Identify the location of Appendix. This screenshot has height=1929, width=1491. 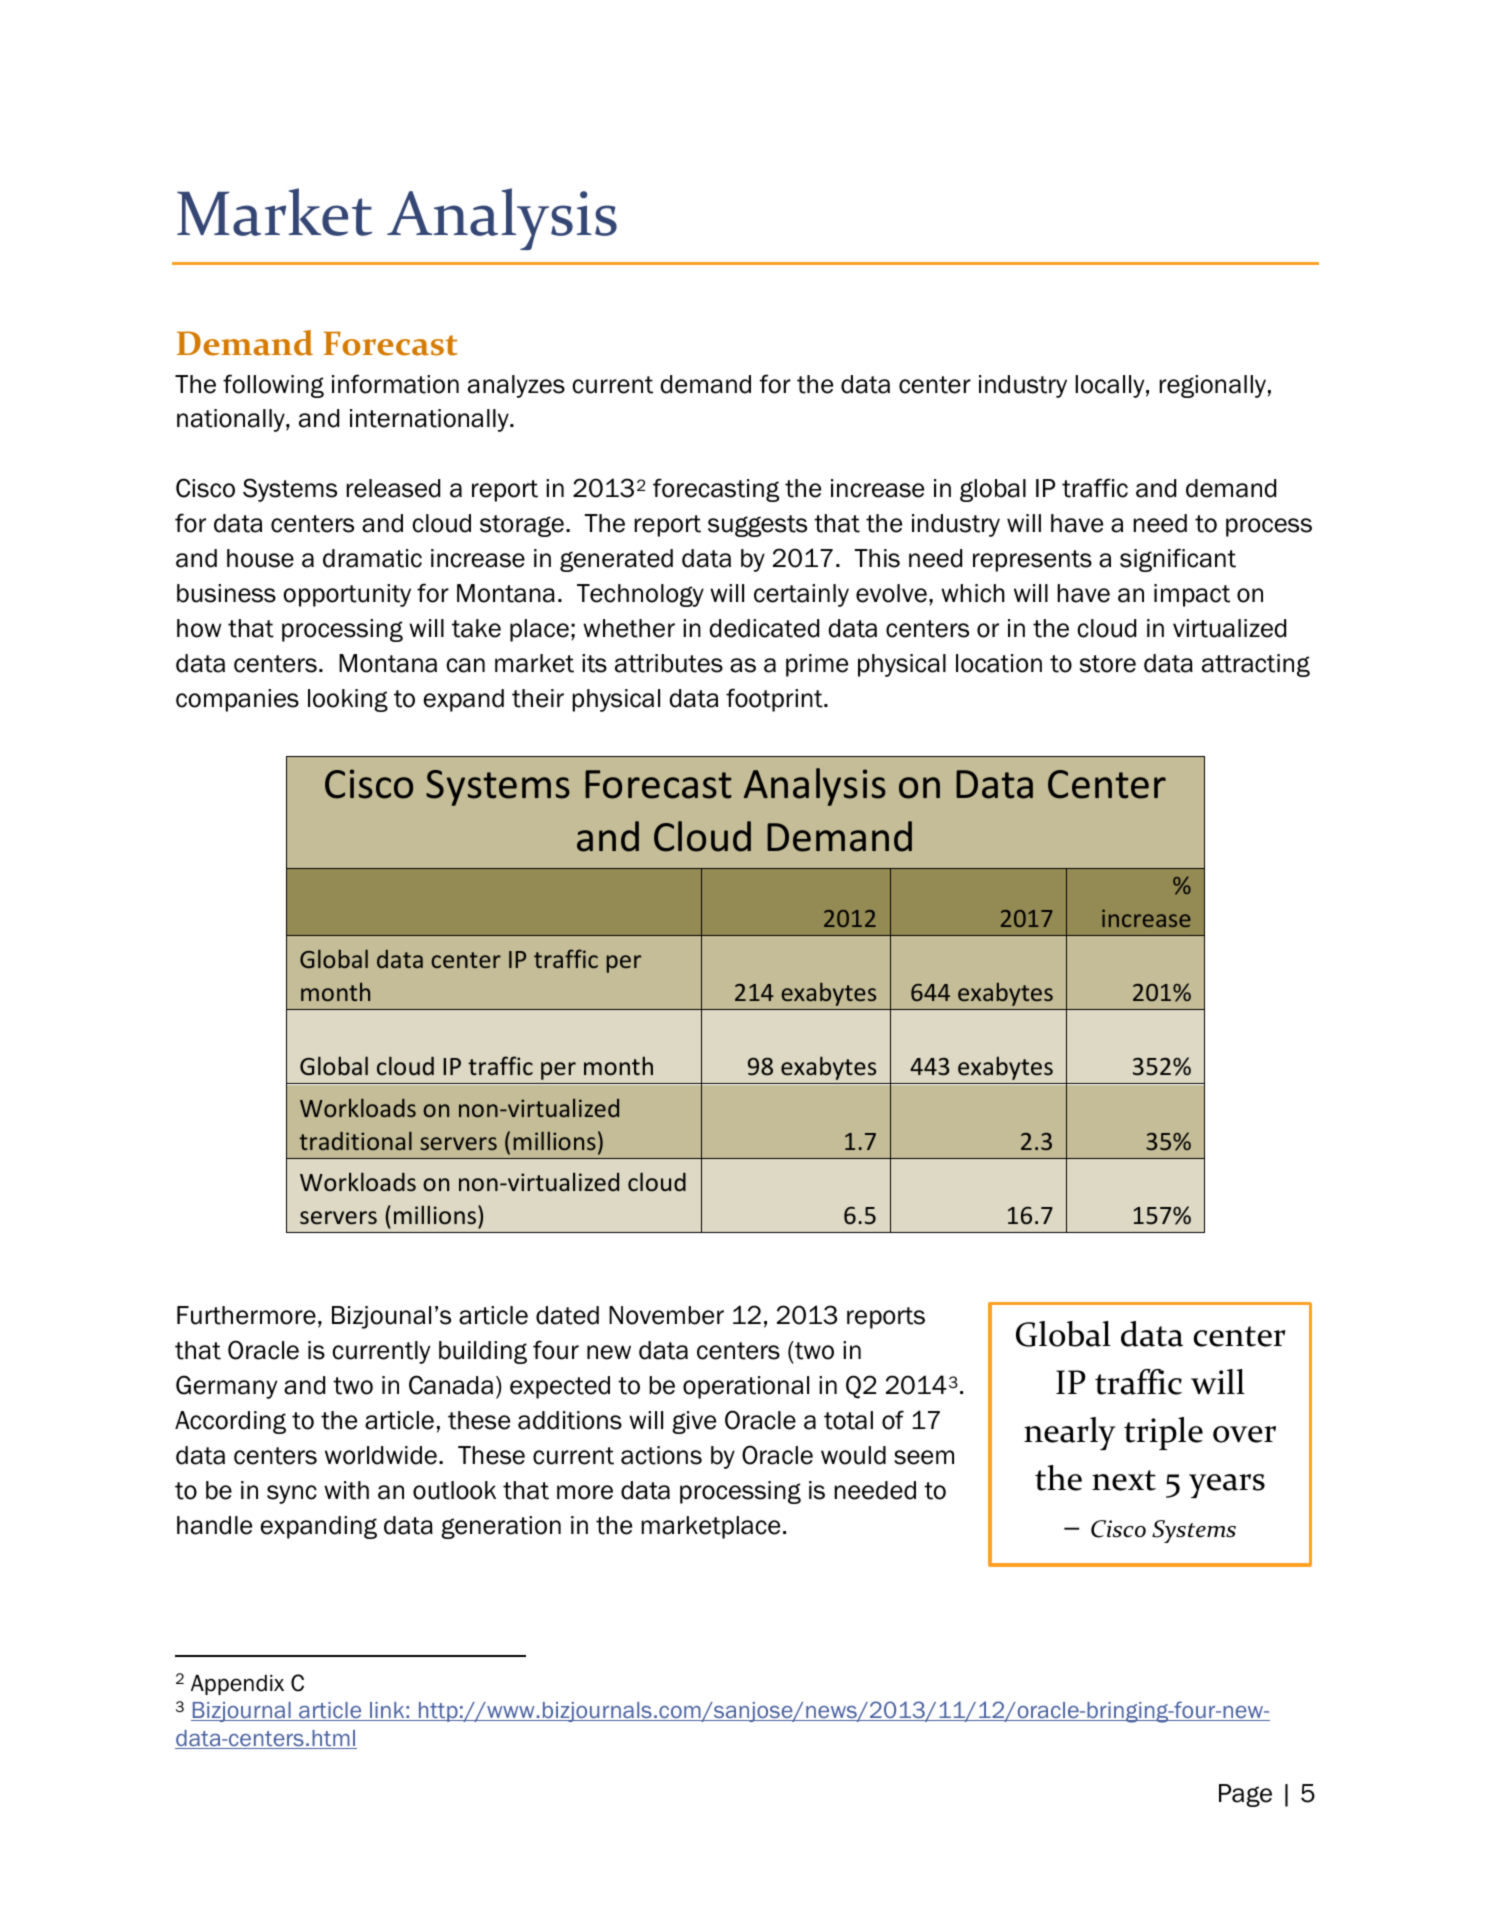
(237, 1685).
